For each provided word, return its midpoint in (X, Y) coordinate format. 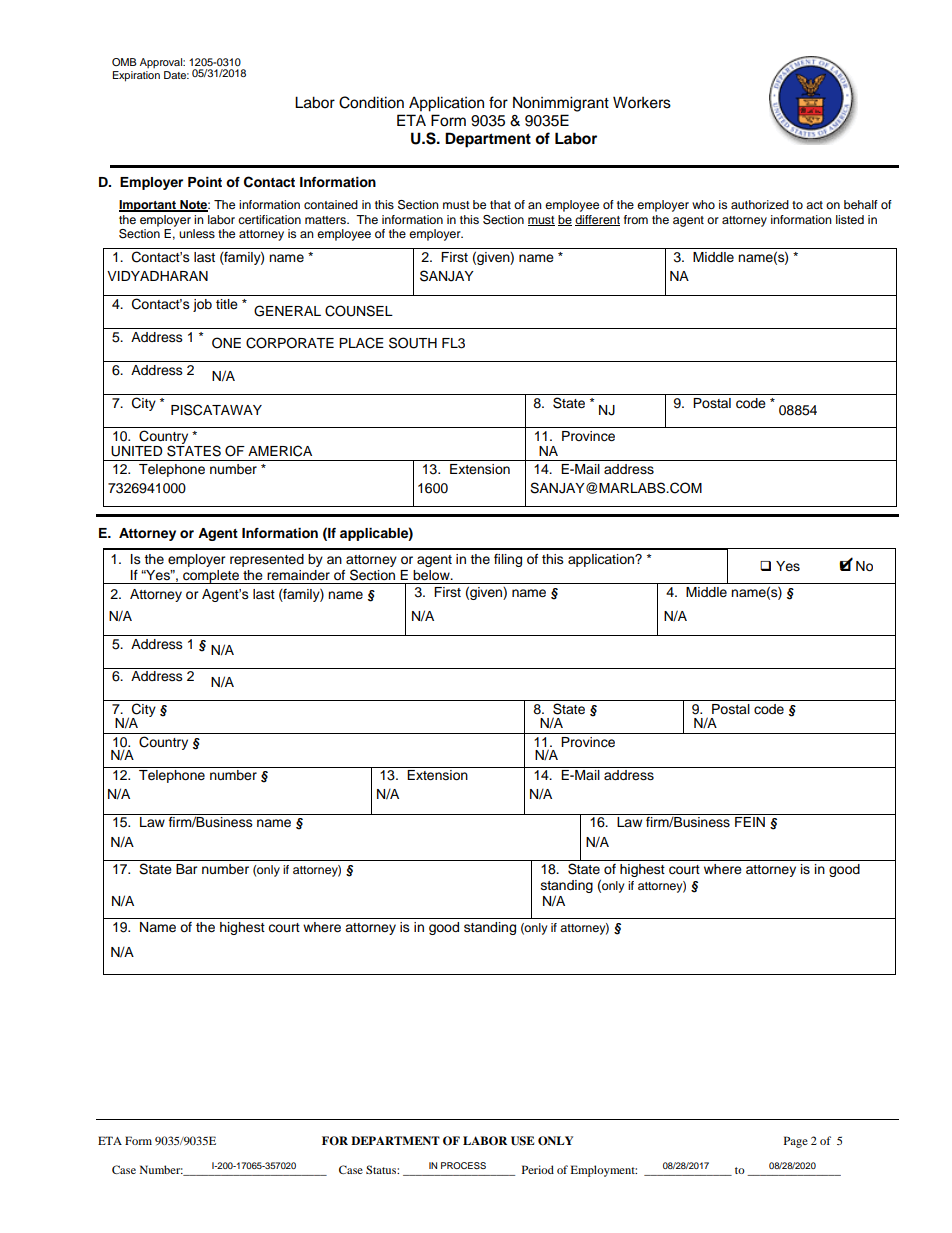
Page (796, 1142)
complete (211, 577)
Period (538, 1169)
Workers (642, 102)
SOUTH (413, 343)
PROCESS (463, 1165)
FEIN (750, 822)
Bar (187, 869)
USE (523, 1141)
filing (508, 560)
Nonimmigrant (561, 104)
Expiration (136, 76)
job (202, 305)
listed (850, 219)
